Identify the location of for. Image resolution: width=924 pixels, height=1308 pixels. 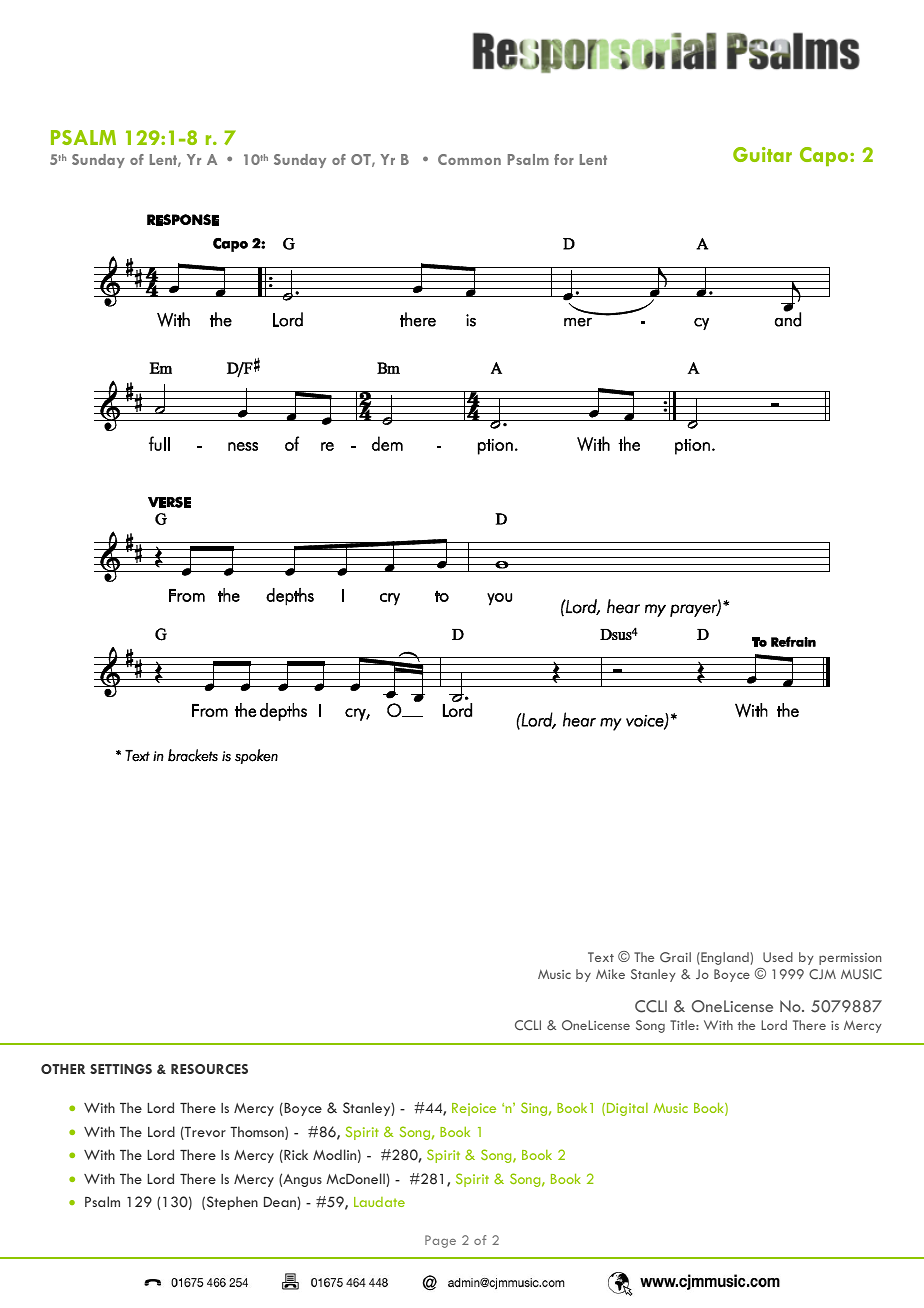
(564, 159).
